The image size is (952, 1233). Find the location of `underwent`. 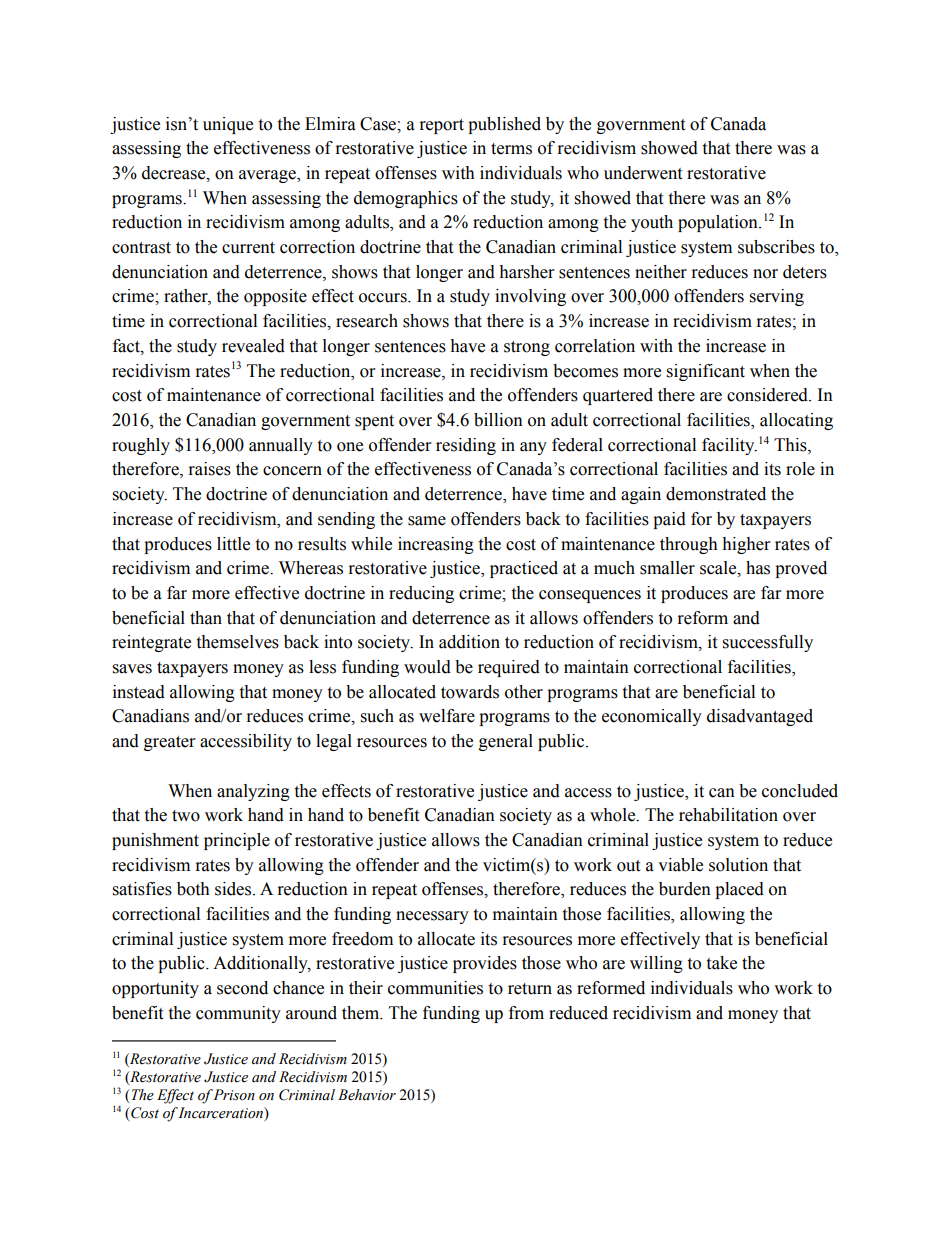

underwent is located at coordinates (643, 173).
